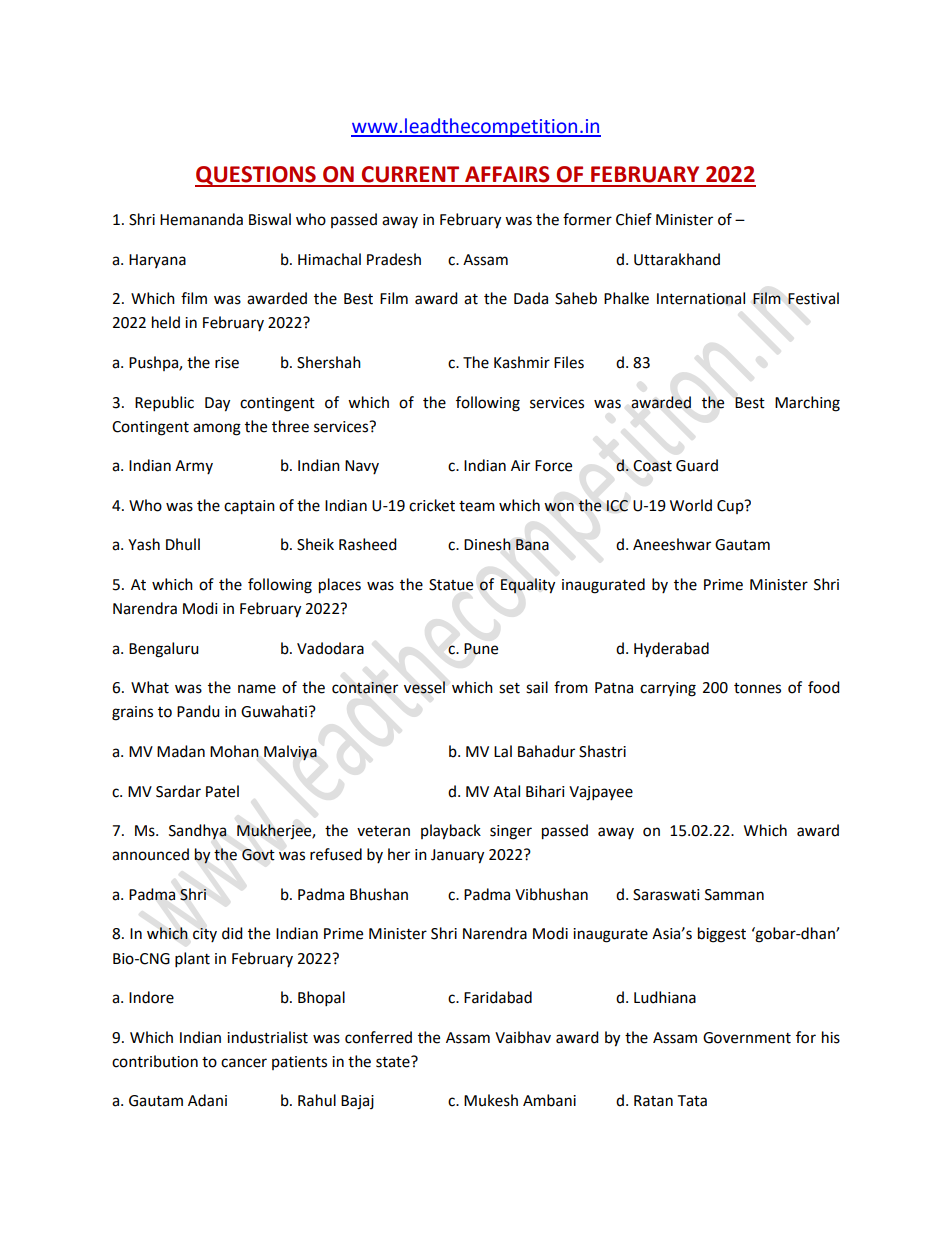 Image resolution: width=952 pixels, height=1233 pixels. I want to click on Mukesh, so click(491, 1100).
